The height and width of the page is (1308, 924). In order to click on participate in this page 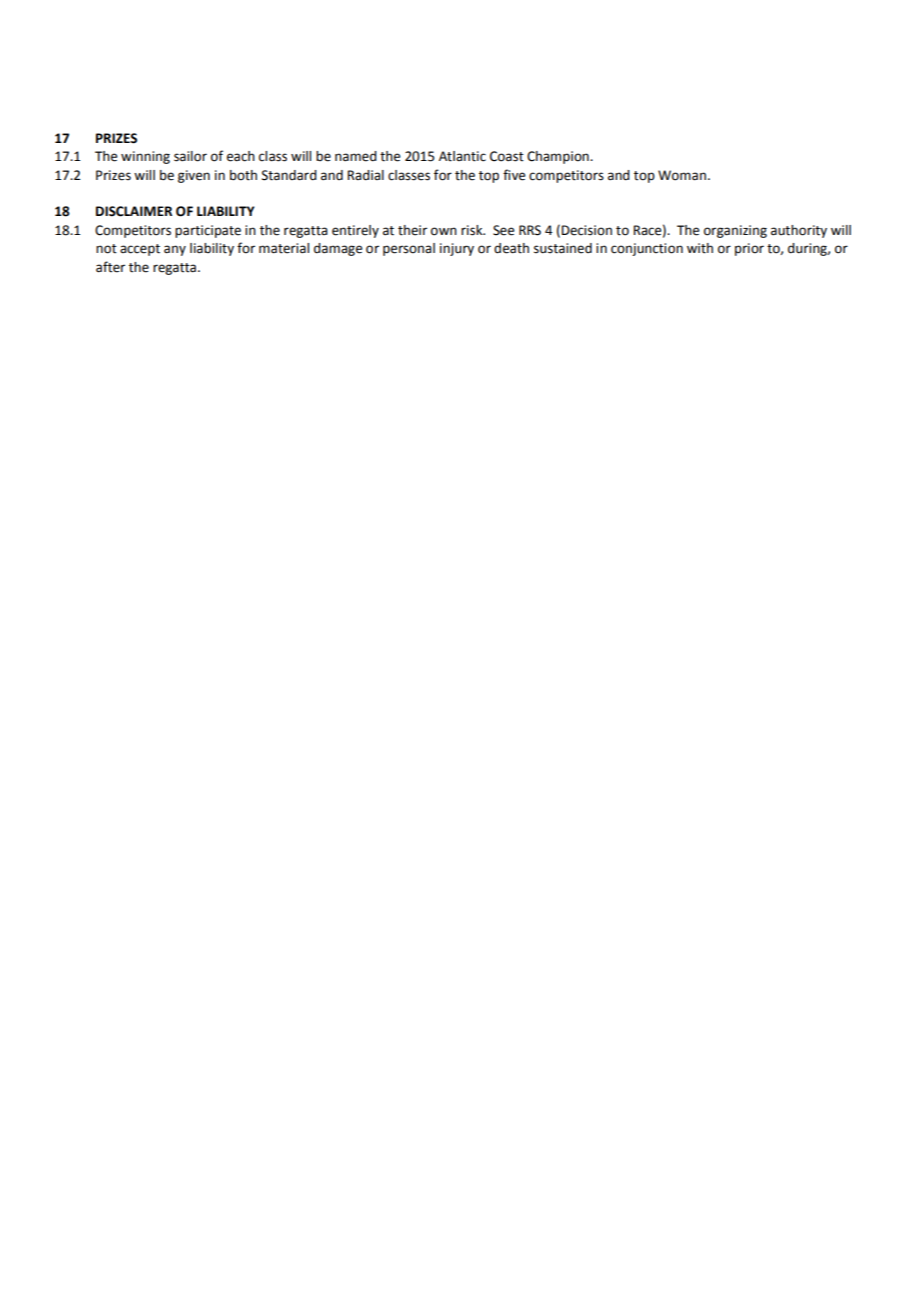, I will do `click(208, 231)`.
